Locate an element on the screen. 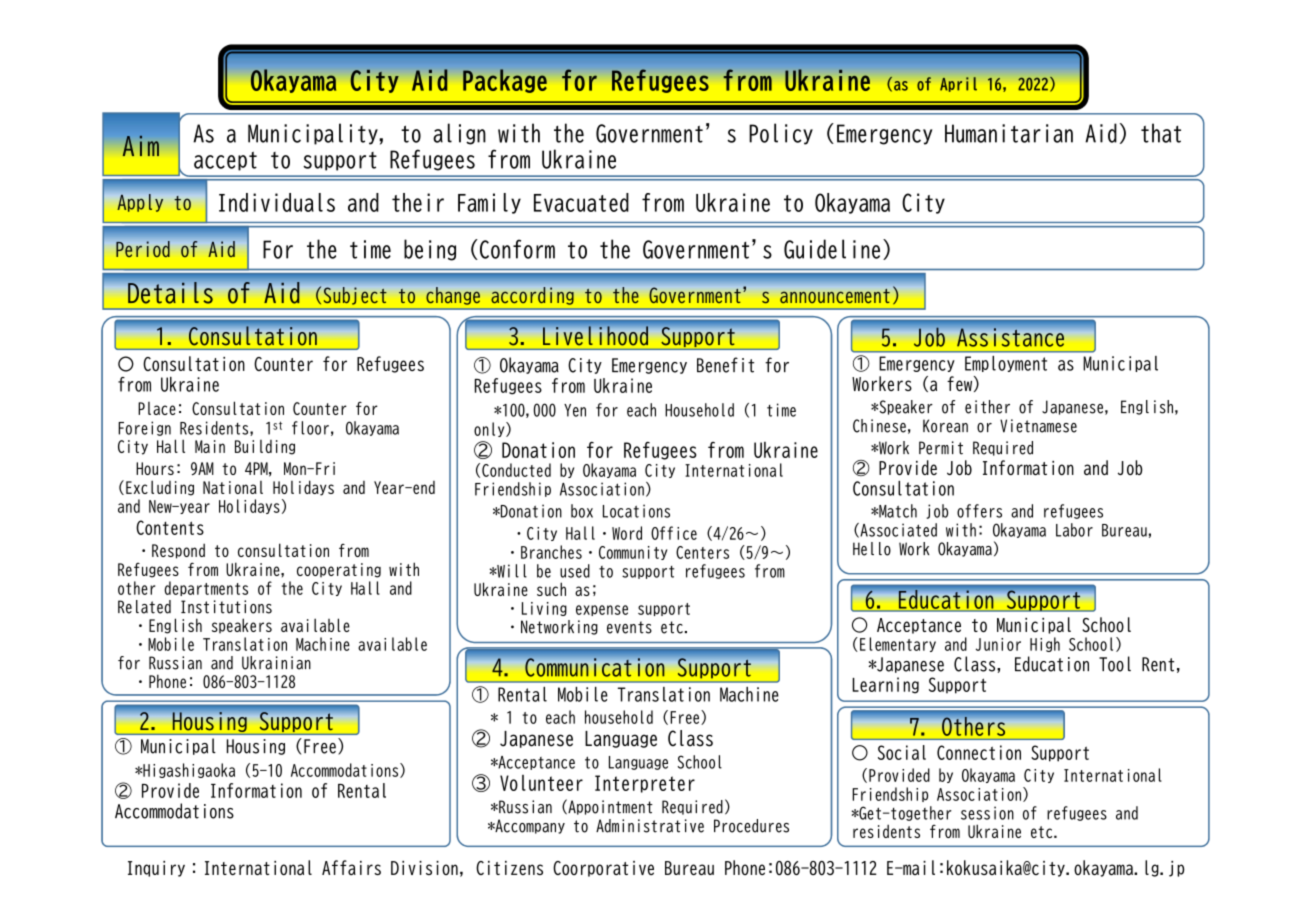 This screenshot has width=1308, height=924. Ukrainian is located at coordinates (276, 663).
